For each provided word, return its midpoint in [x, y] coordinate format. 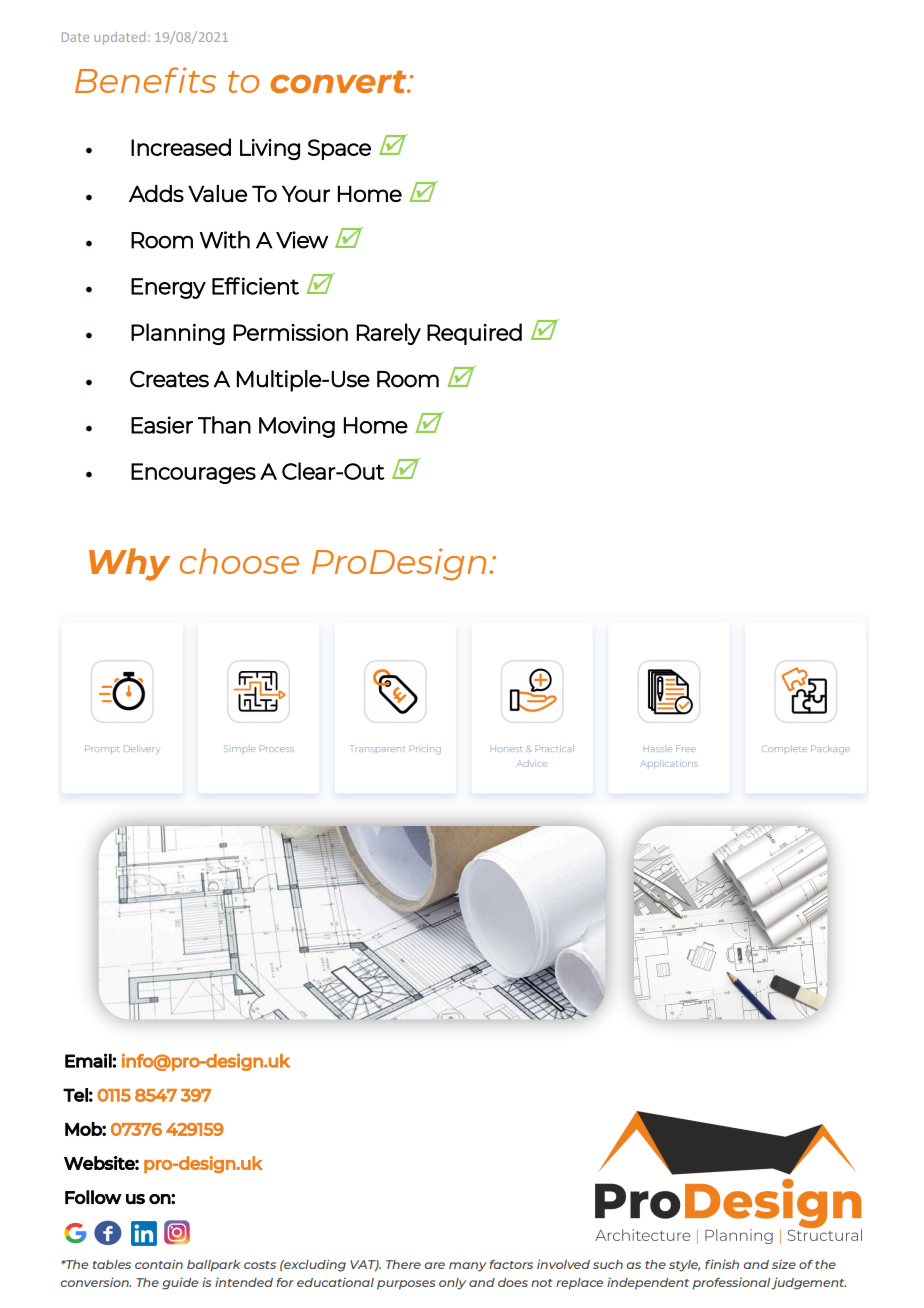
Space [339, 149]
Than [224, 425]
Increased [181, 147]
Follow [93, 1197]
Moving [297, 427]
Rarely [389, 334]
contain [159, 1264]
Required [474, 334]
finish [722, 1264]
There [403, 1264]
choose [239, 561]
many [468, 1267]
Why [129, 564]
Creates [169, 379]
